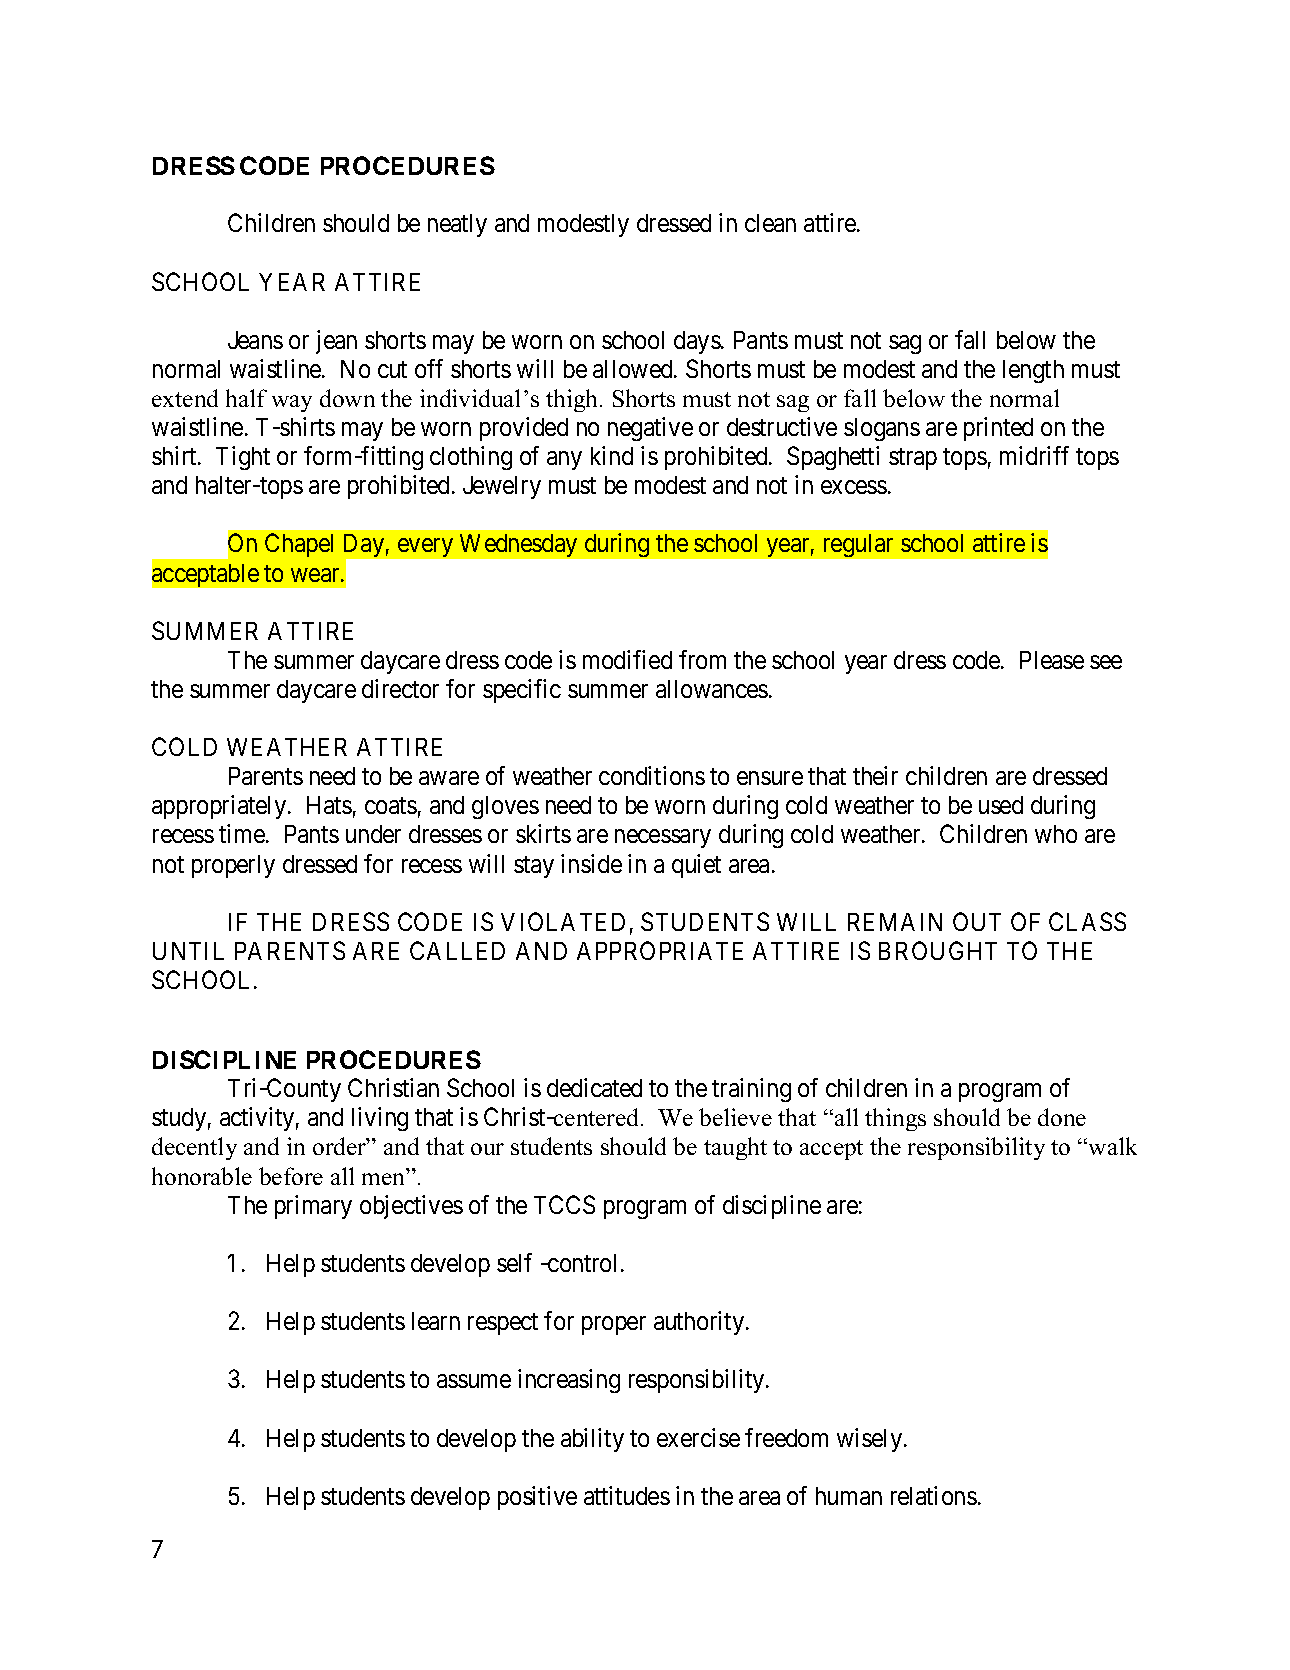 The image size is (1290, 1670). I want to click on neatly, so click(457, 225).
